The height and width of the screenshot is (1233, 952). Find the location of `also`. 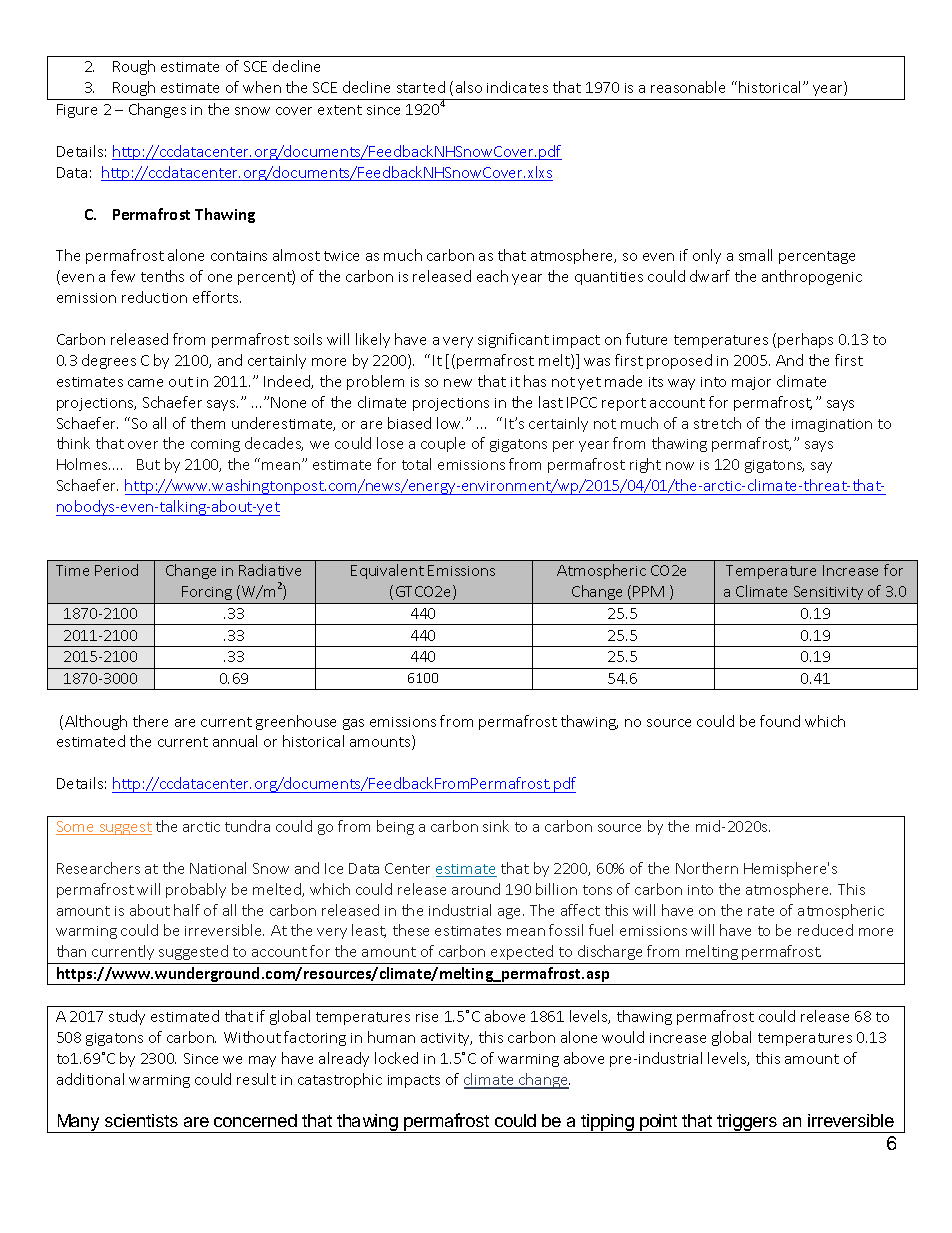

also is located at coordinates (469, 87).
